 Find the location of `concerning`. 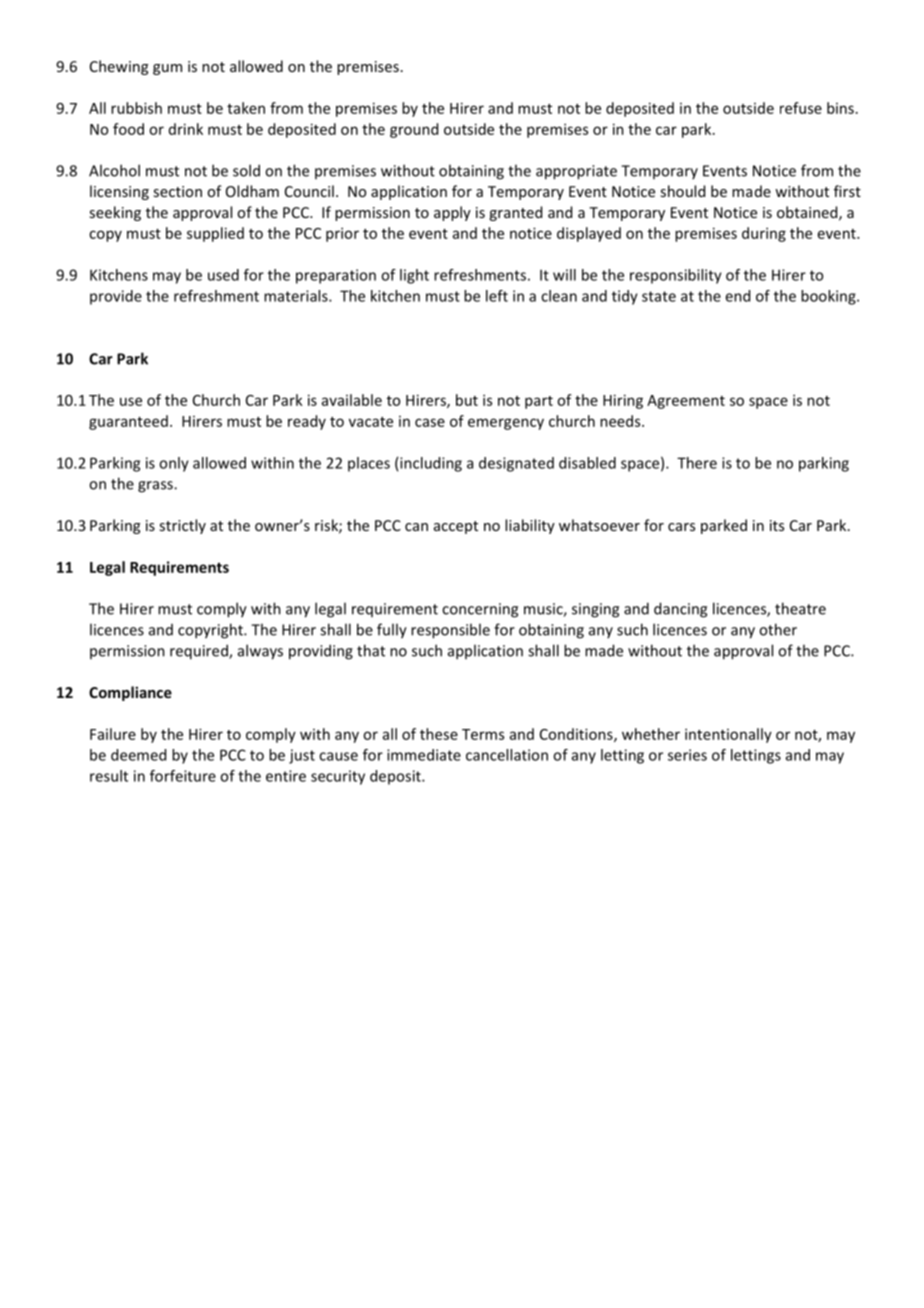

concerning is located at coordinates (480, 610).
